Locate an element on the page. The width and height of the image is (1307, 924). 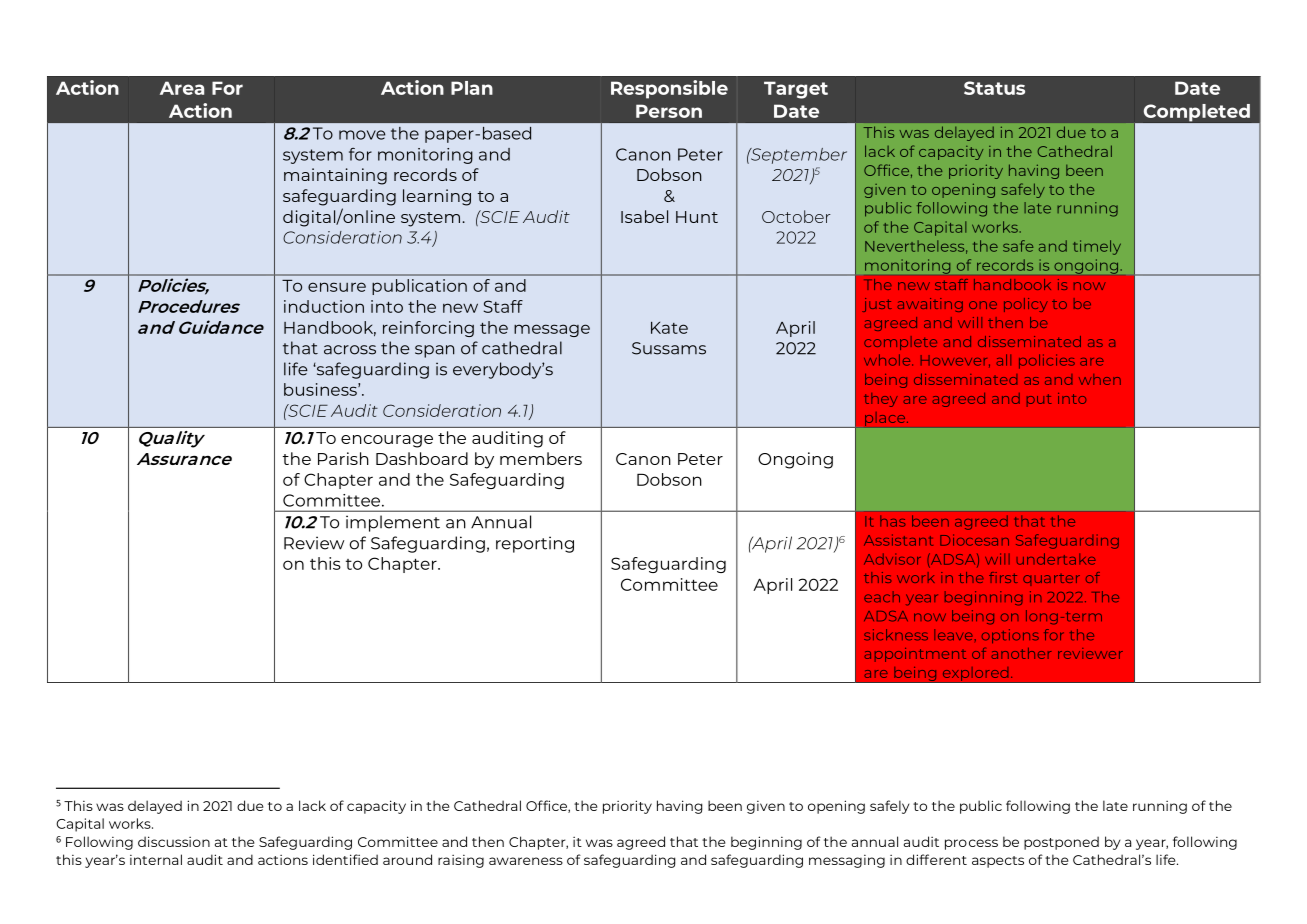
Area is located at coordinates (182, 88).
